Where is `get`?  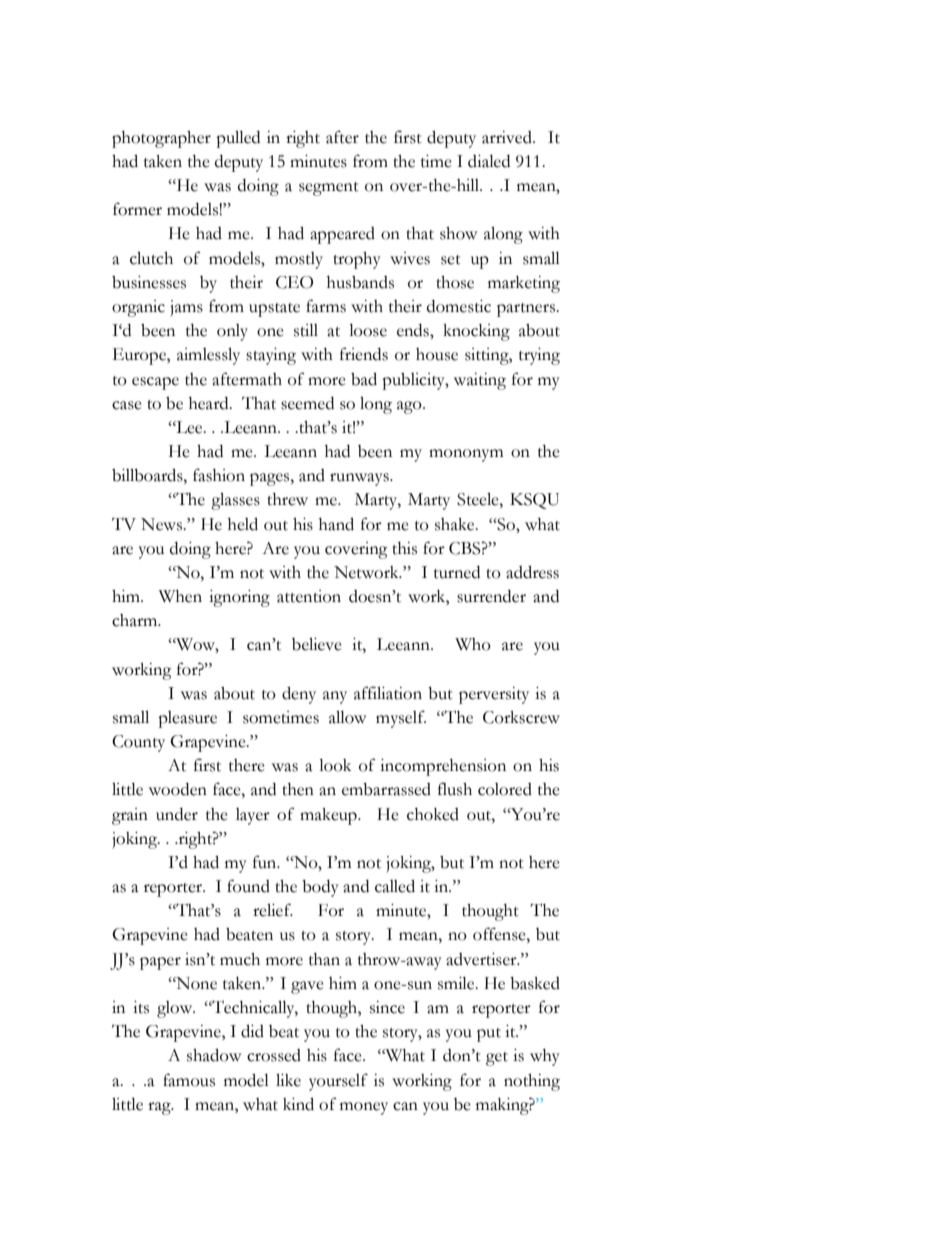 get is located at coordinates (497, 1059).
